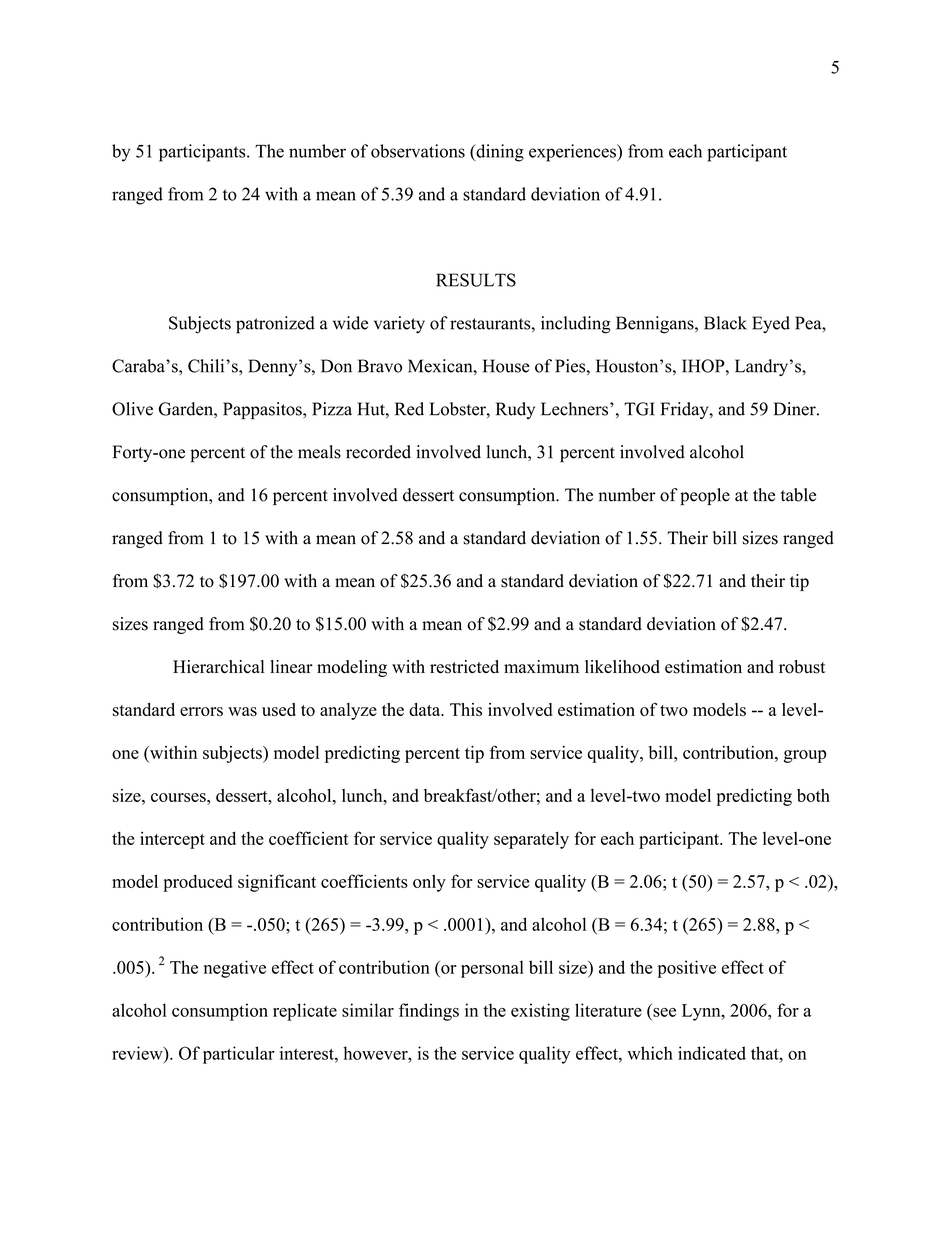 The image size is (952, 1233). I want to click on observations, so click(418, 151).
